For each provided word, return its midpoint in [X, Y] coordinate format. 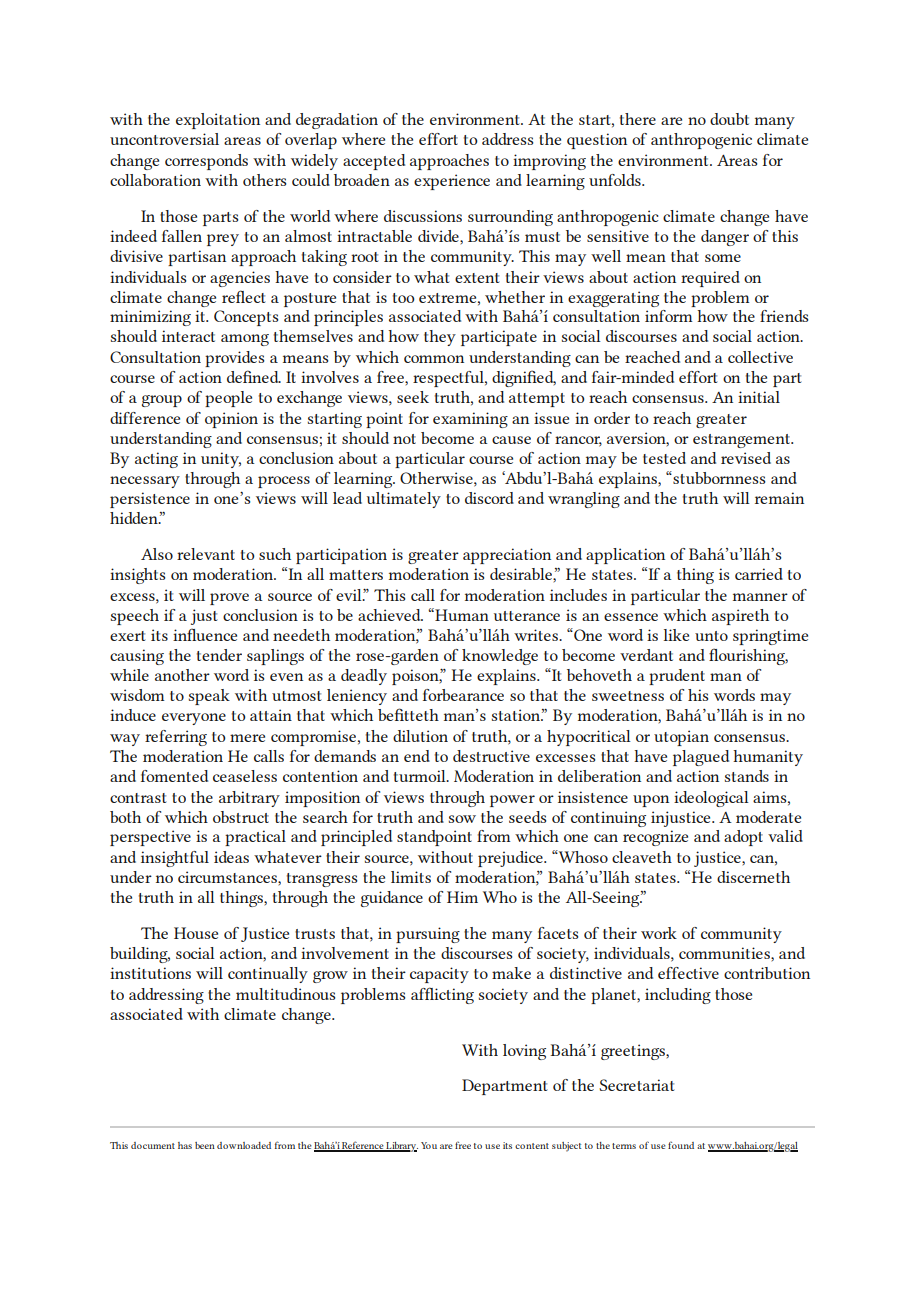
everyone [194, 719]
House [196, 933]
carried [759, 574]
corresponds [206, 162]
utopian [681, 738]
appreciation [507, 556]
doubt [729, 119]
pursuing [428, 935]
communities [725, 953]
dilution [420, 736]
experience [452, 182]
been [205, 1145]
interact [188, 336]
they [440, 338]
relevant [206, 554]
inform [668, 316]
